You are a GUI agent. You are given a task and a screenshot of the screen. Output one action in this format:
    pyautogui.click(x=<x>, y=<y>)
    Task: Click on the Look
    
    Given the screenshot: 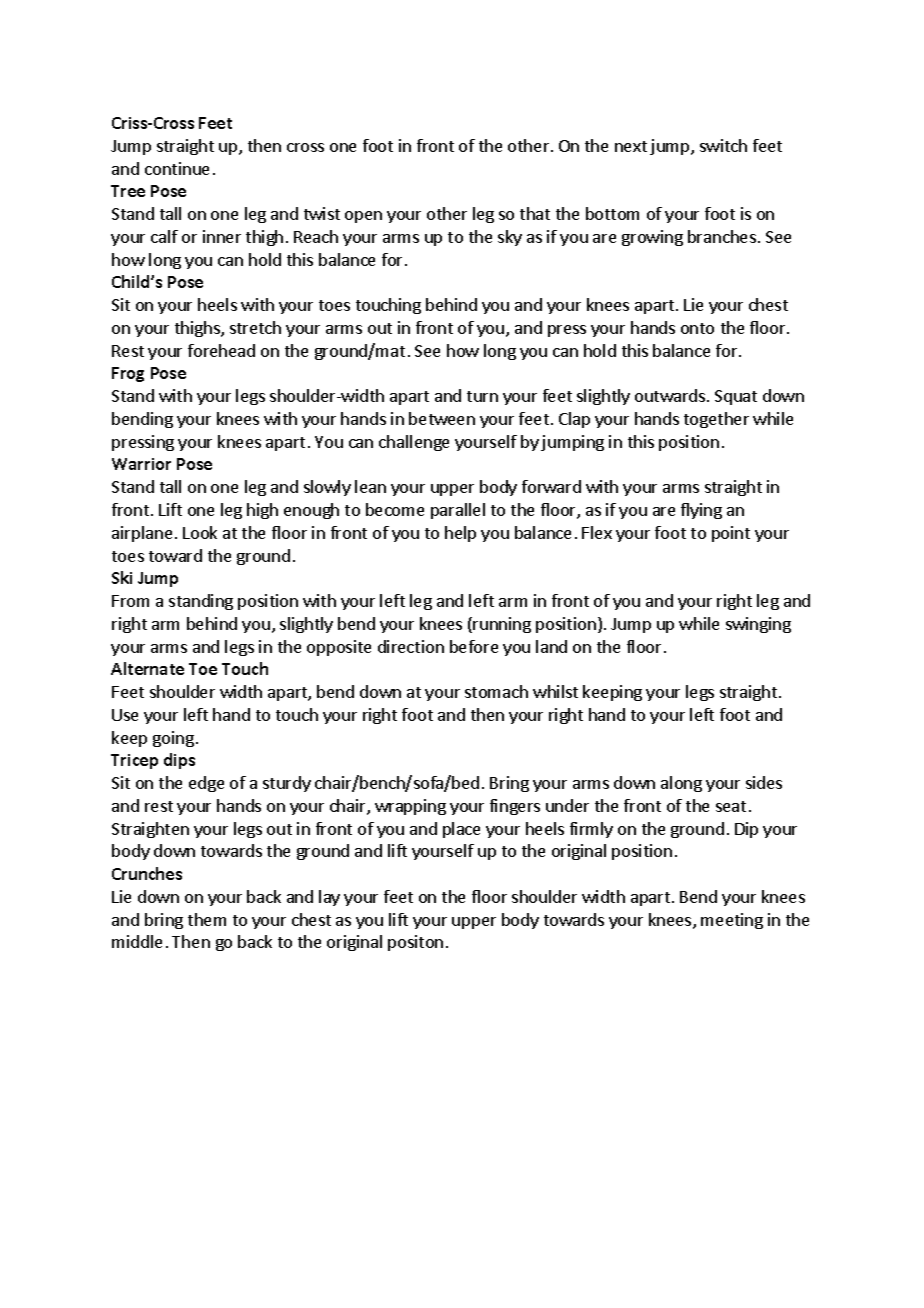 What is the action you would take?
    pyautogui.click(x=200, y=532)
